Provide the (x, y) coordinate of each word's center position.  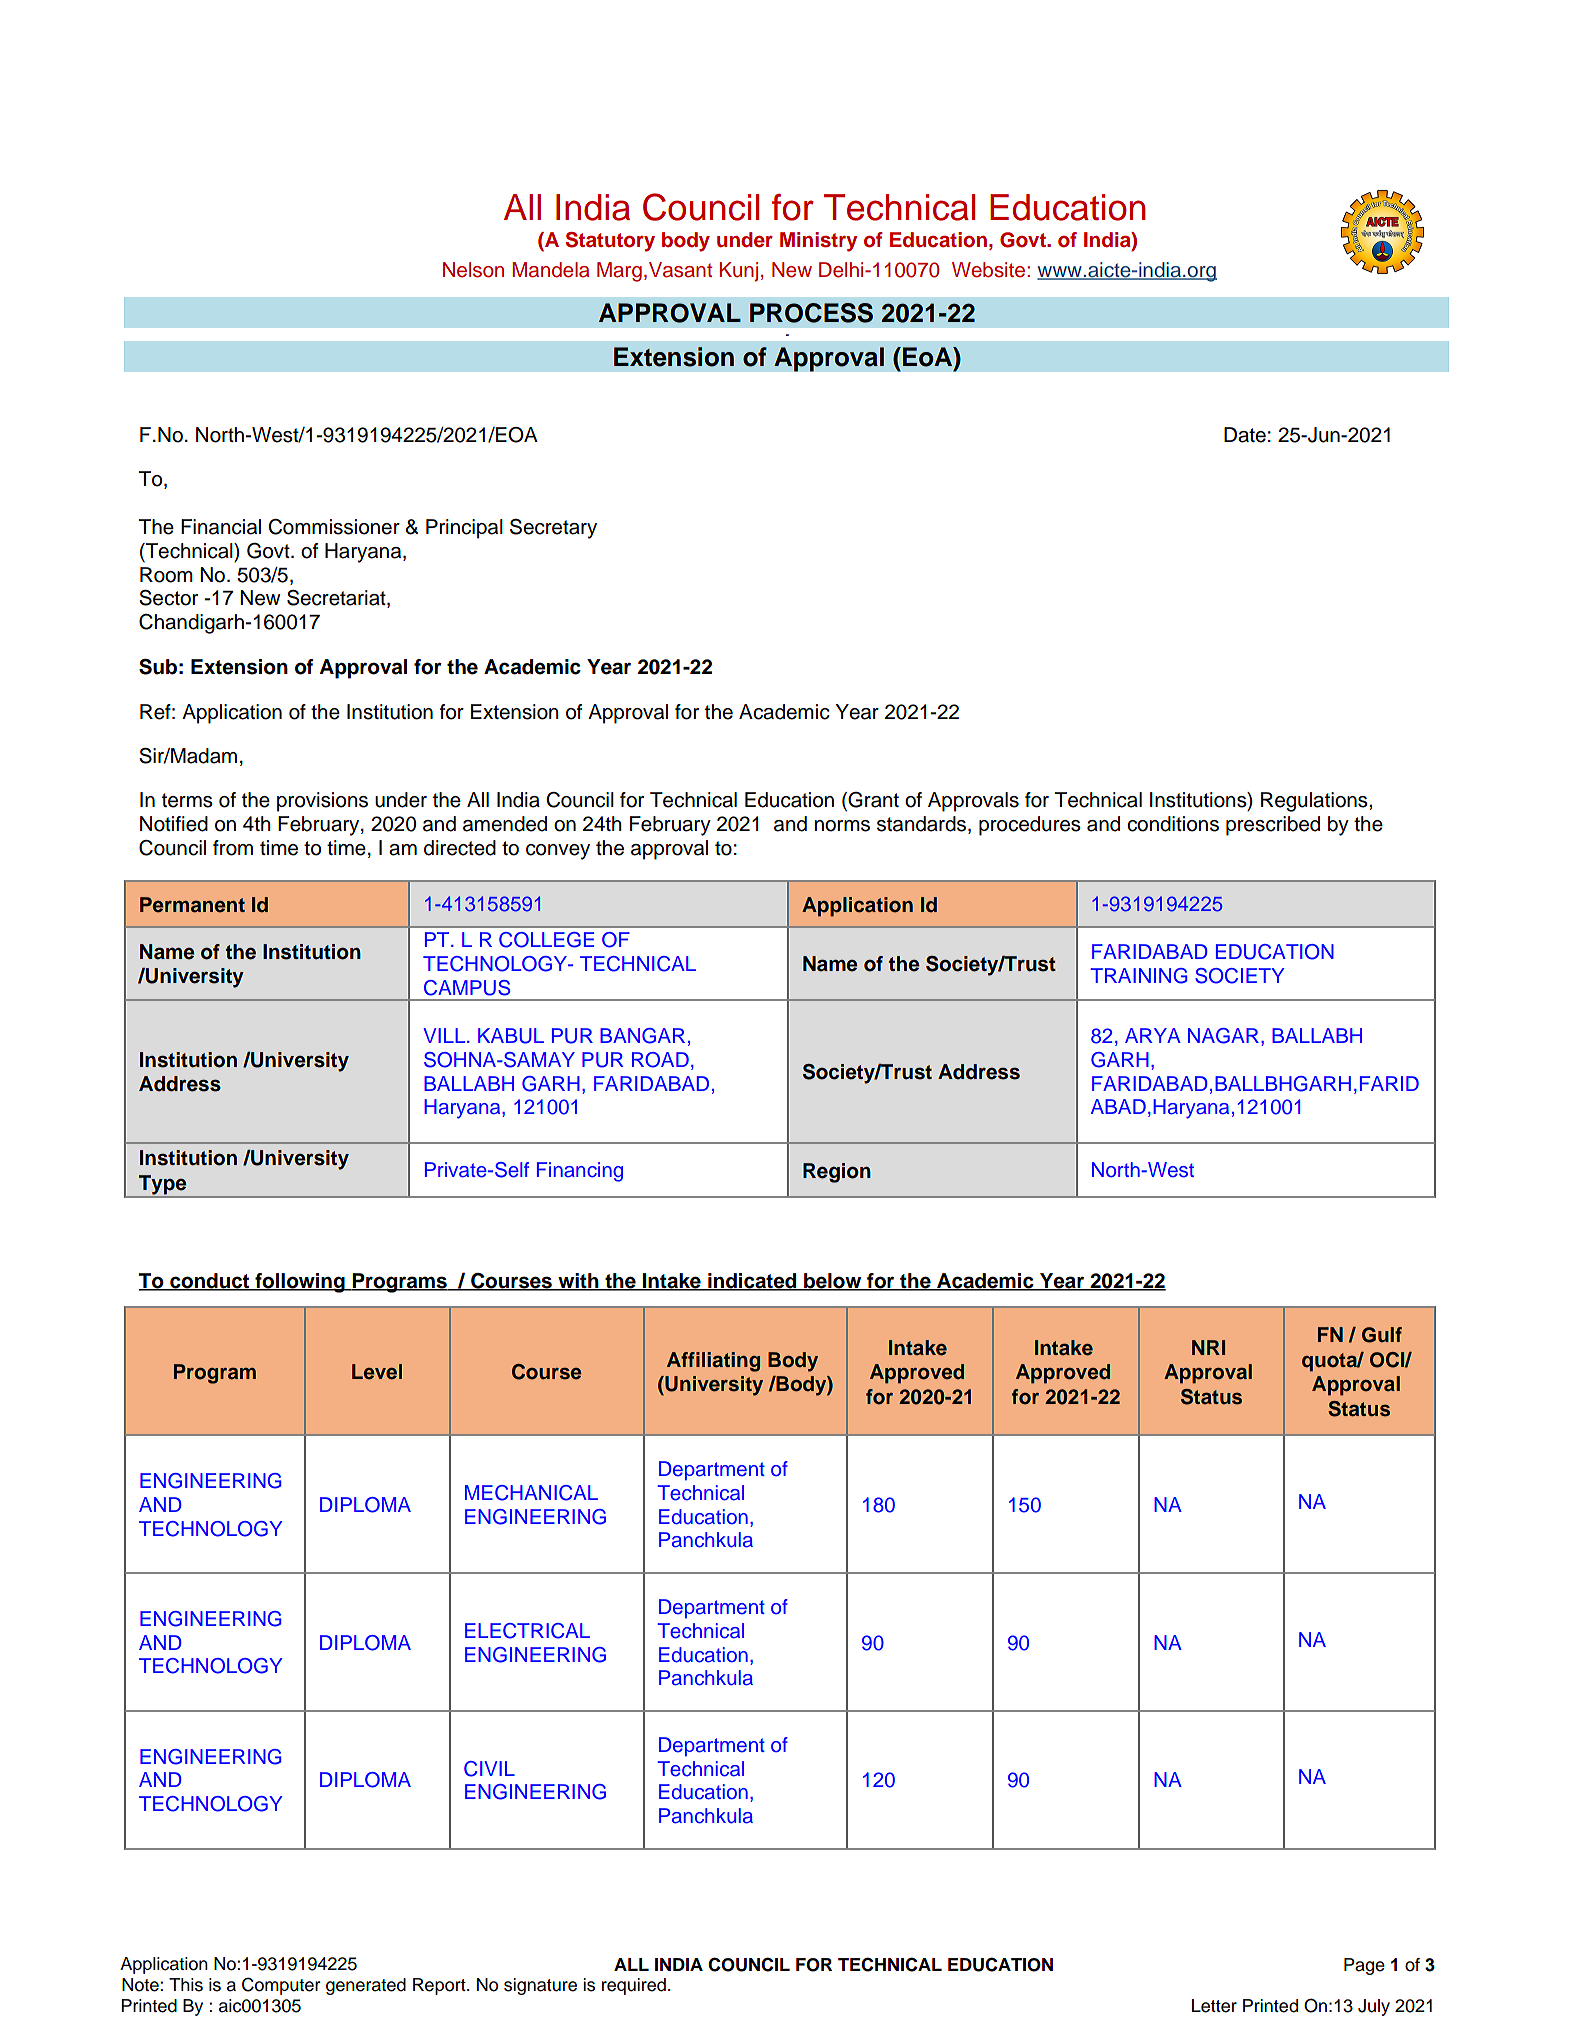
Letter (1214, 2006)
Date (1245, 435)
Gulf (1382, 1335)
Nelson (473, 270)
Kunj (738, 272)
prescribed (1273, 826)
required (634, 1986)
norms (842, 826)
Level (377, 1372)
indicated (752, 1281)
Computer (281, 1986)
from (233, 848)
